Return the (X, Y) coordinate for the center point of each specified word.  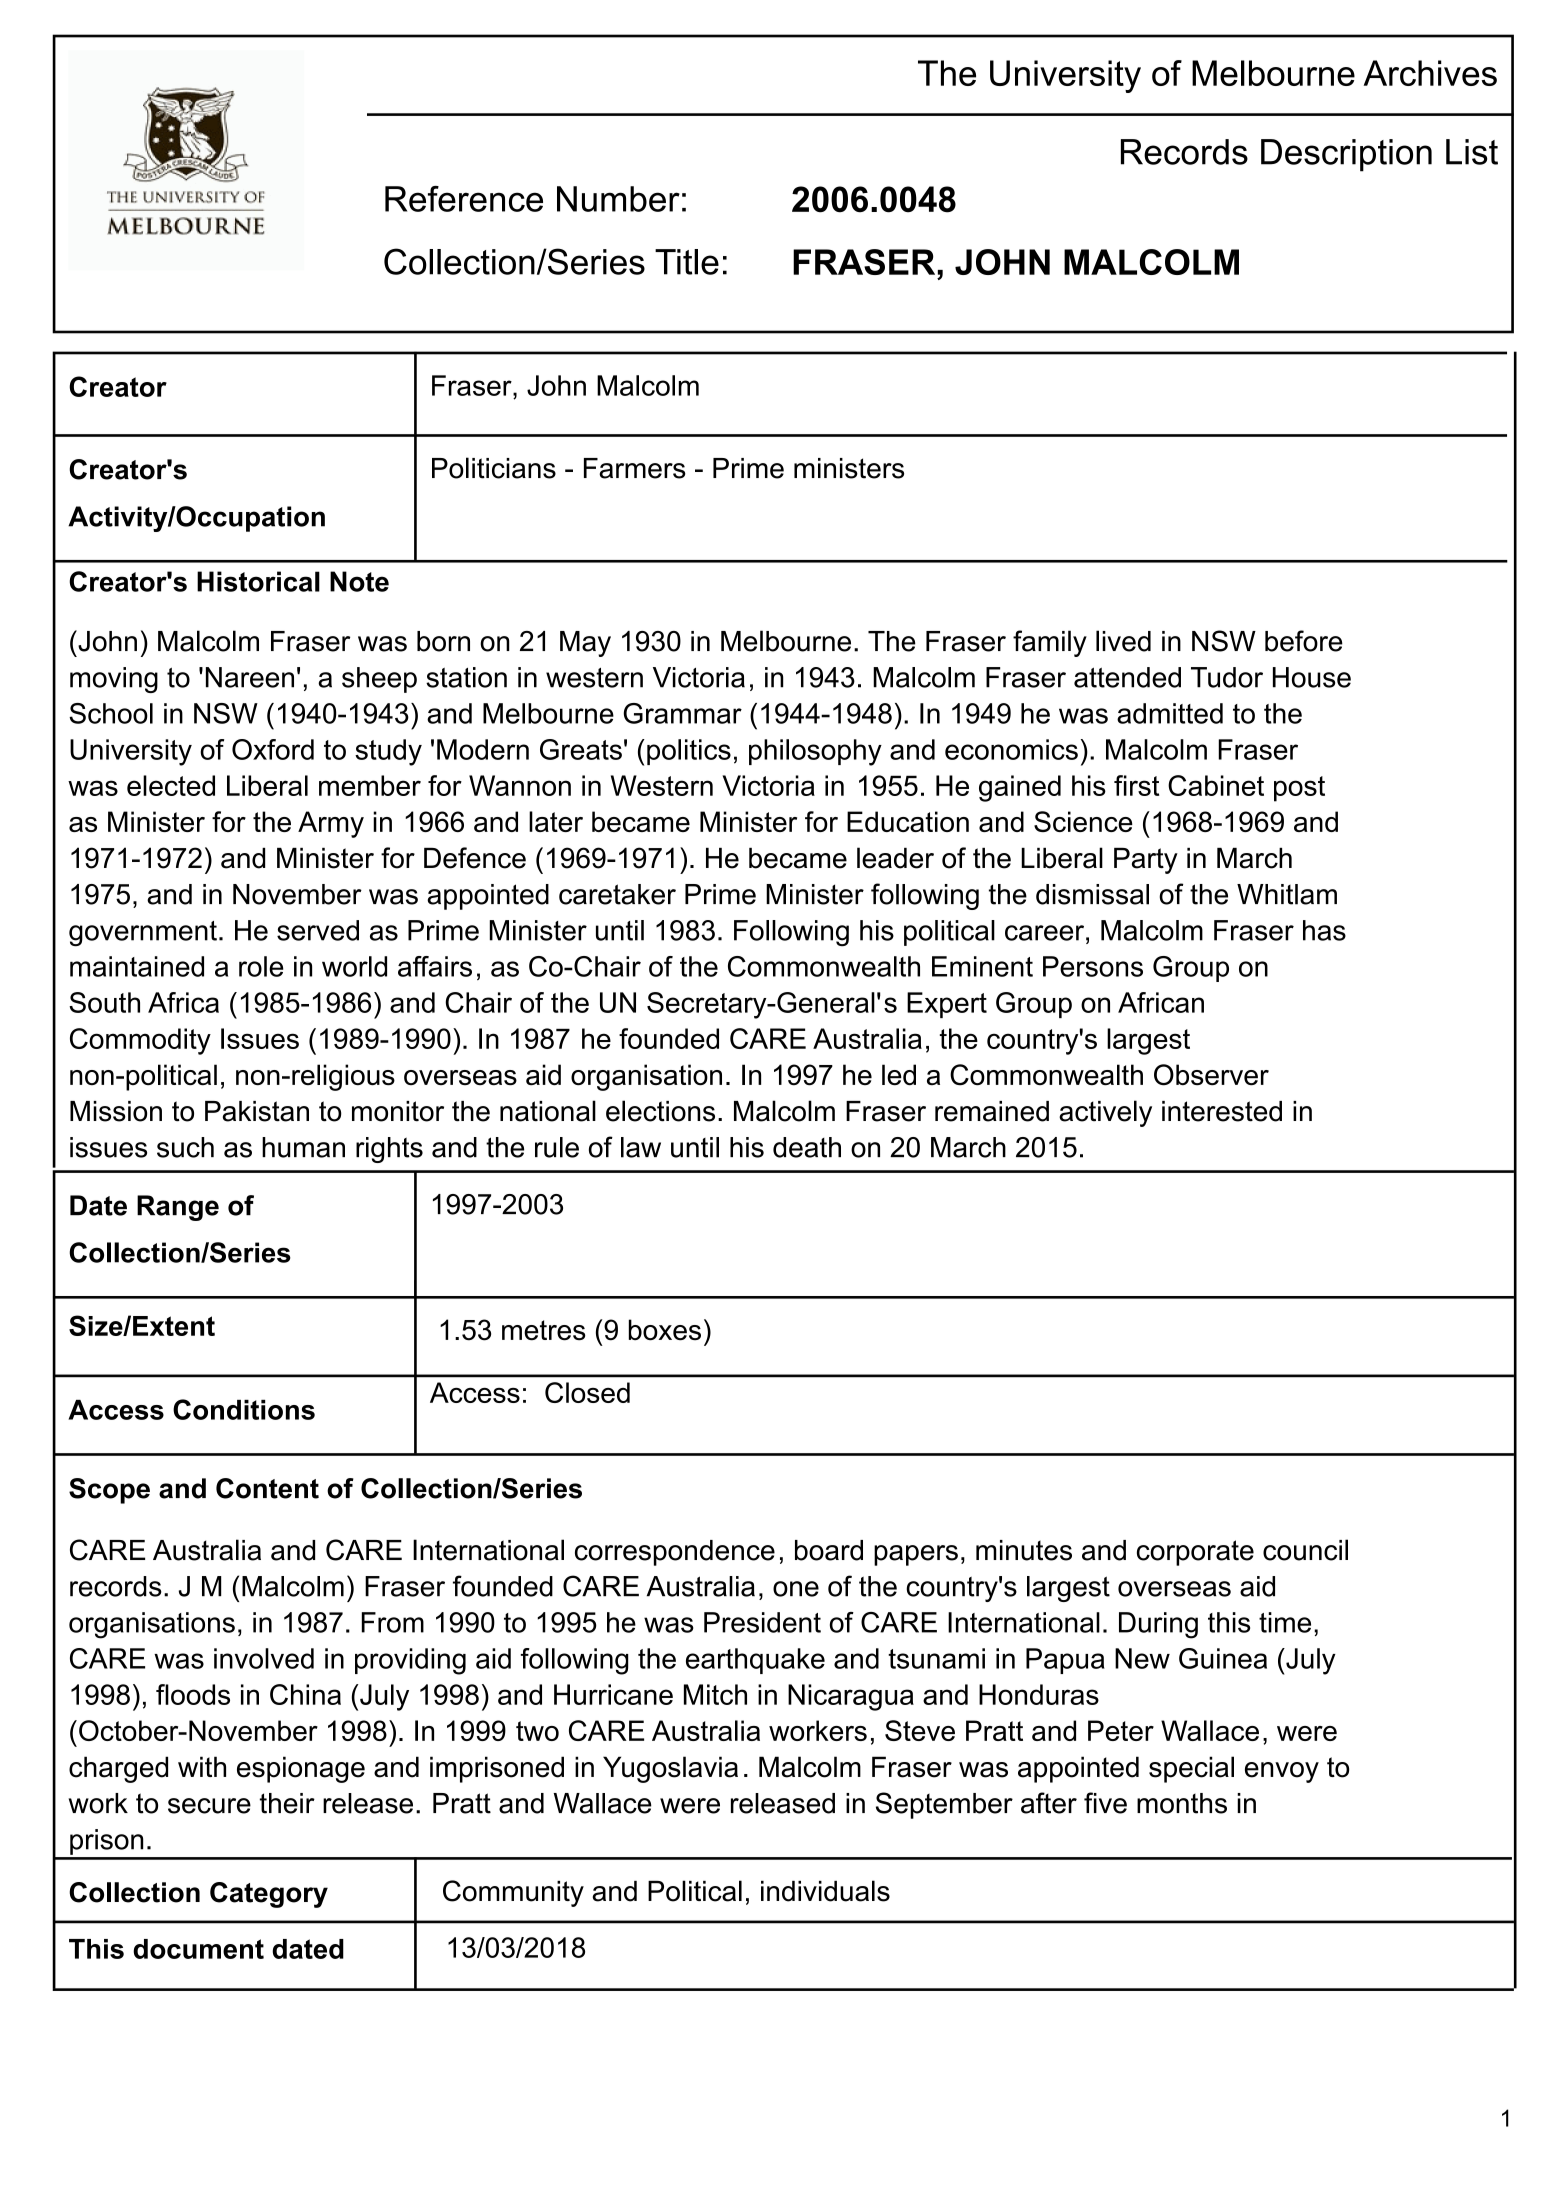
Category (269, 1895)
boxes (665, 1330)
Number (618, 199)
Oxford (273, 749)
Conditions (244, 1409)
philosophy (815, 752)
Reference (464, 199)
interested (1222, 1111)
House (1312, 677)
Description (1346, 155)
